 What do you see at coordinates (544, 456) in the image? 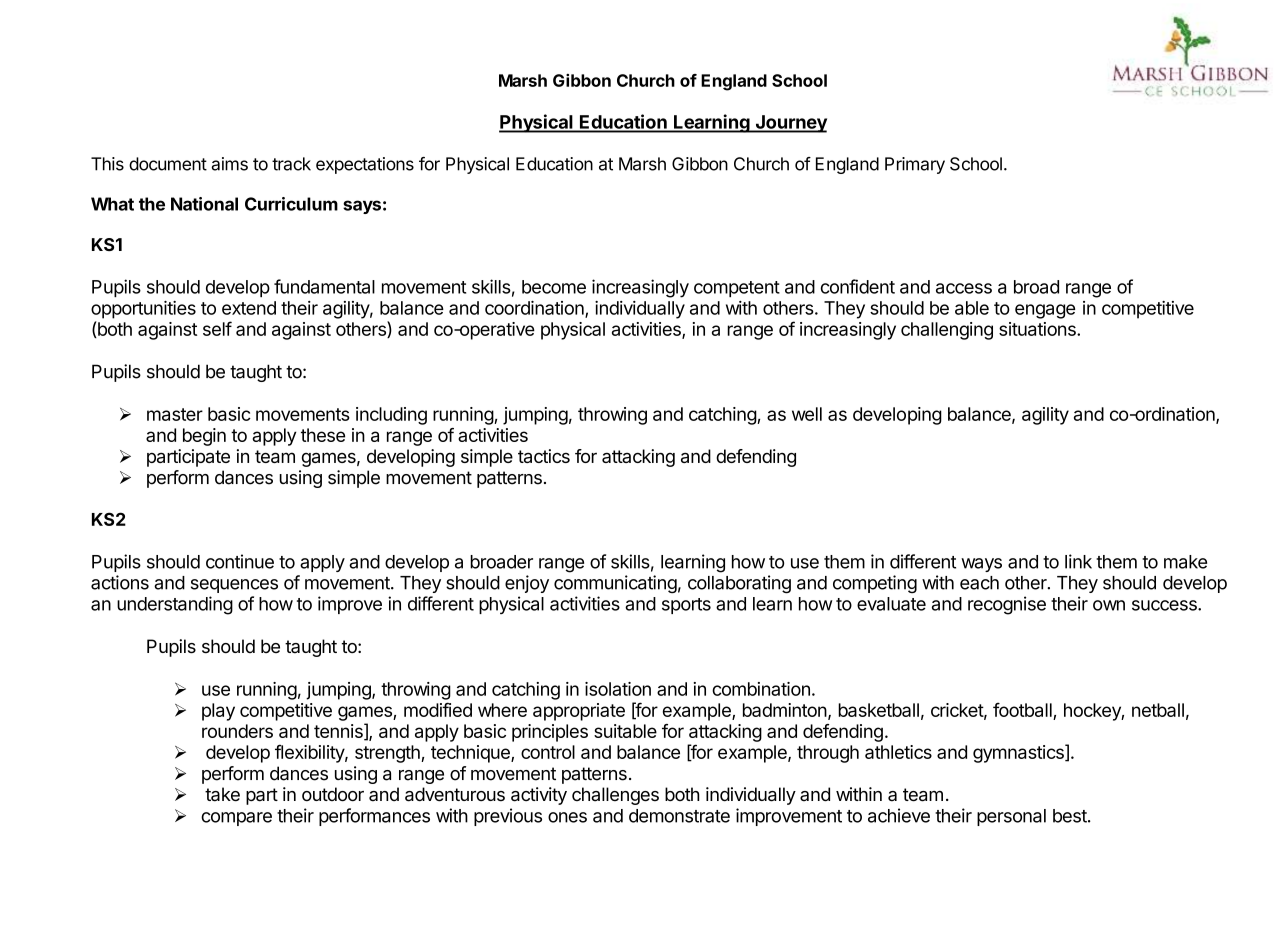
I see `tactics` at bounding box center [544, 456].
